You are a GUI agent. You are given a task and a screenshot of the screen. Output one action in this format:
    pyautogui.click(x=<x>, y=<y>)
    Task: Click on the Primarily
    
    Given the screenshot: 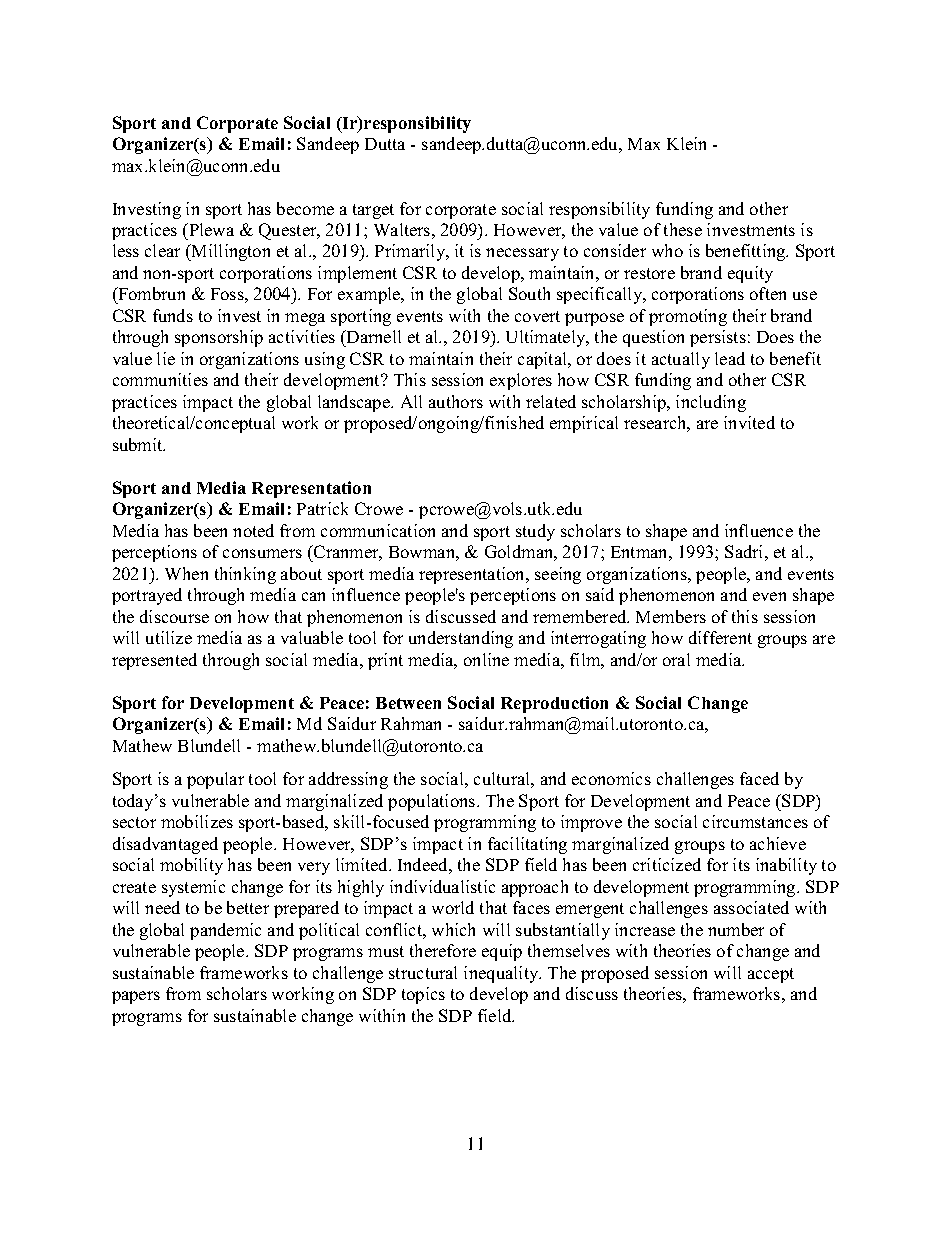 What is the action you would take?
    pyautogui.click(x=411, y=252)
